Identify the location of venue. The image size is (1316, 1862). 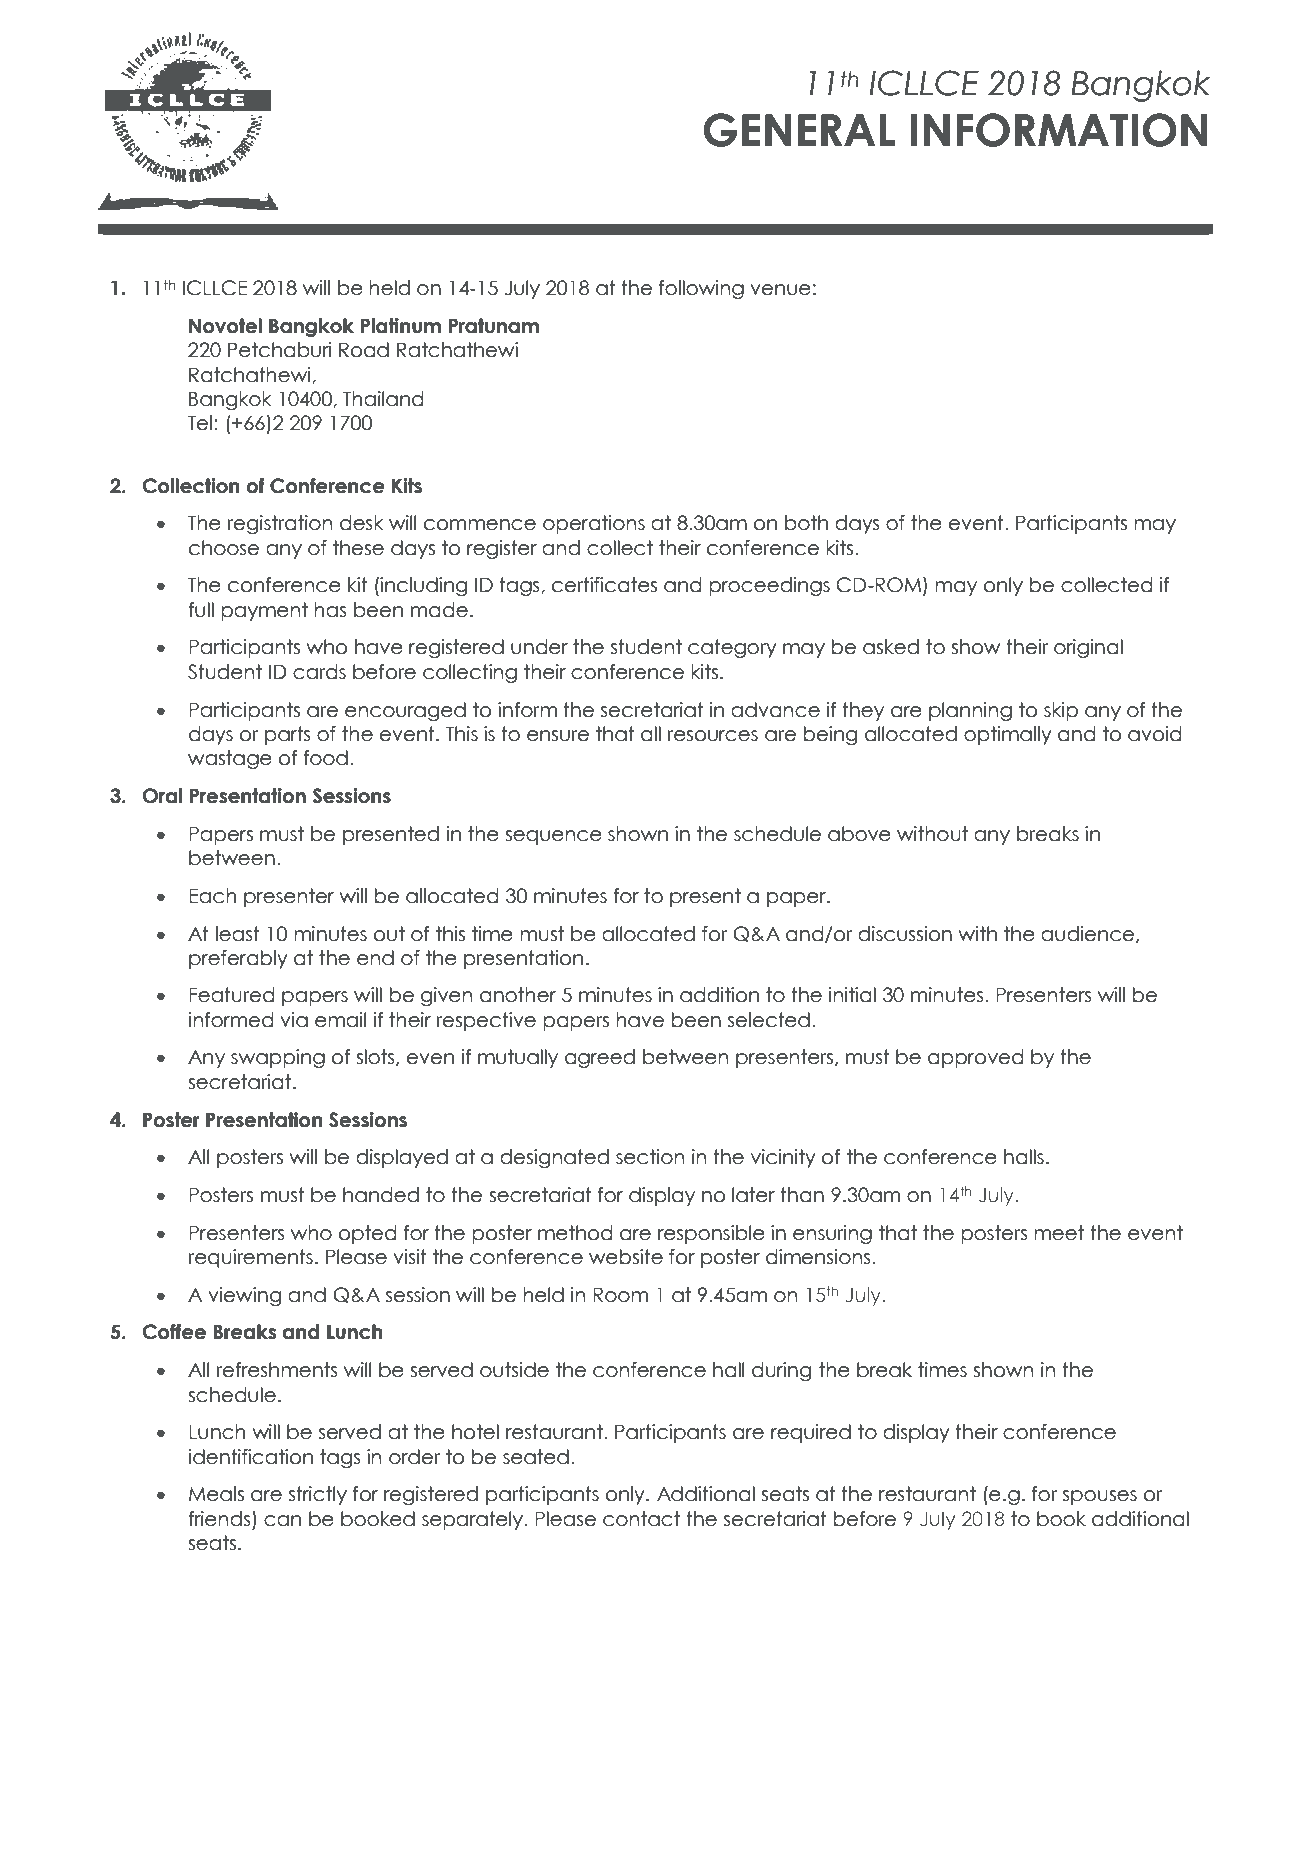
(780, 290).
